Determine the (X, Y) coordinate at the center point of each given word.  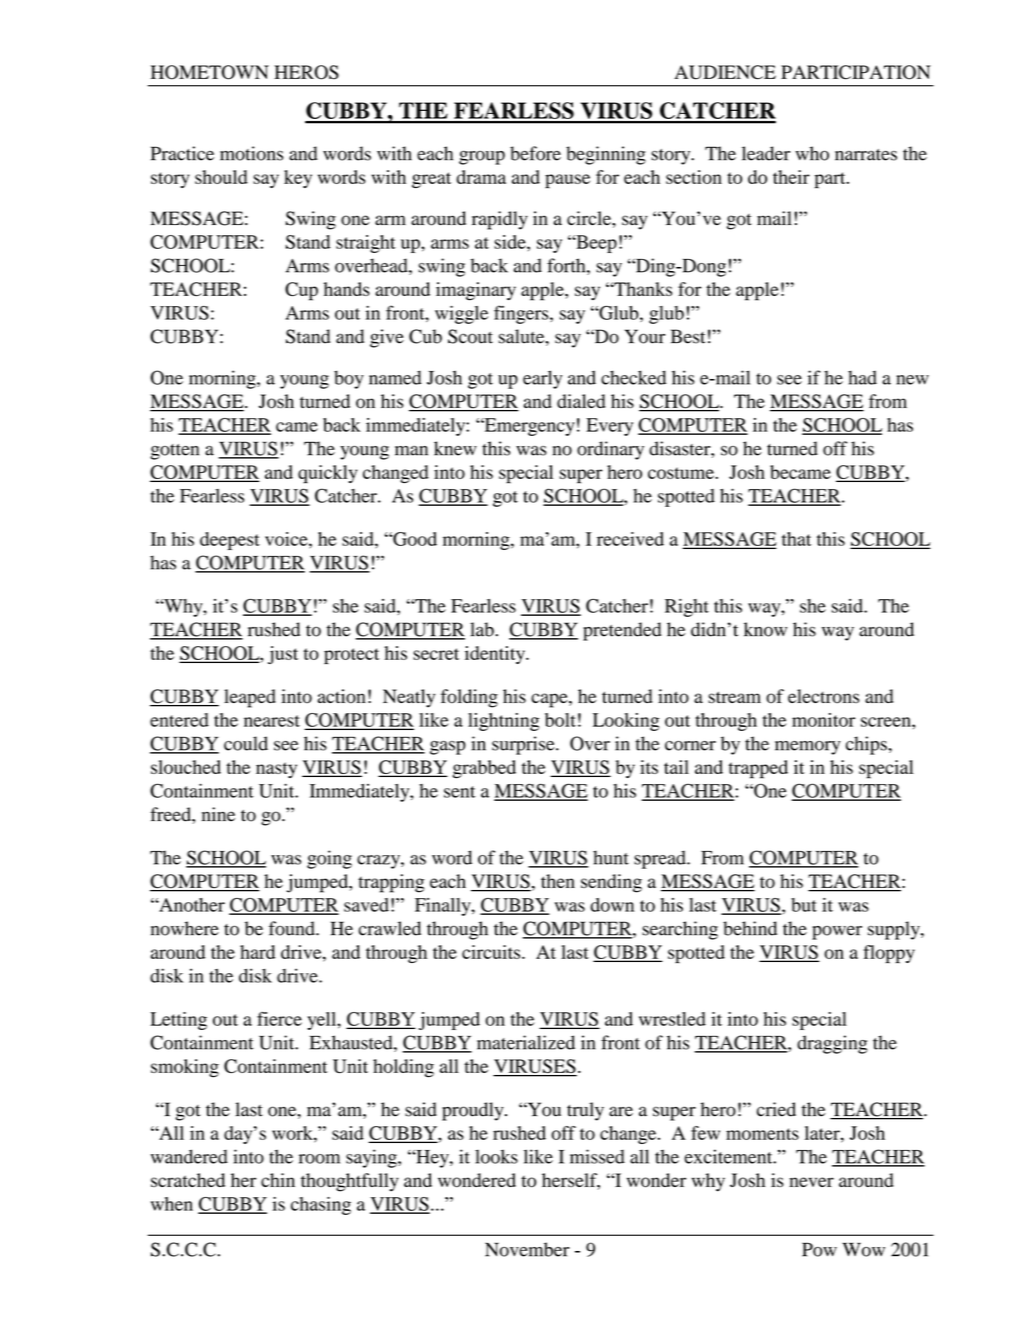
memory (808, 748)
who (812, 153)
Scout (470, 336)
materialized (526, 1042)
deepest (230, 541)
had (862, 377)
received (630, 539)
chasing (321, 1206)
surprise (524, 745)
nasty (276, 770)
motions (251, 153)
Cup (301, 291)
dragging (832, 1044)
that (796, 539)
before (535, 153)
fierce (279, 1019)
